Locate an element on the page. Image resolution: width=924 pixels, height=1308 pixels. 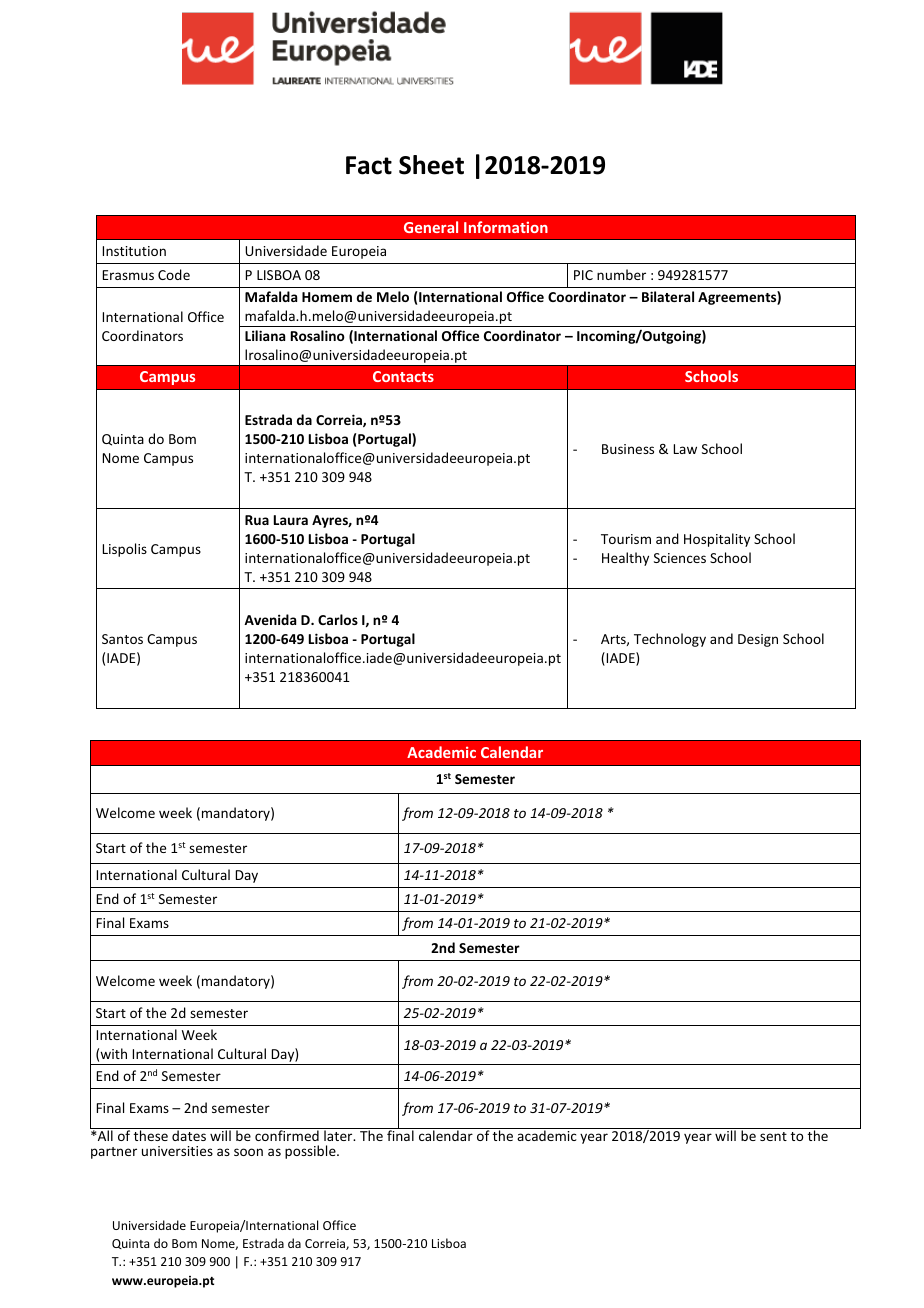
Technology is located at coordinates (670, 640).
